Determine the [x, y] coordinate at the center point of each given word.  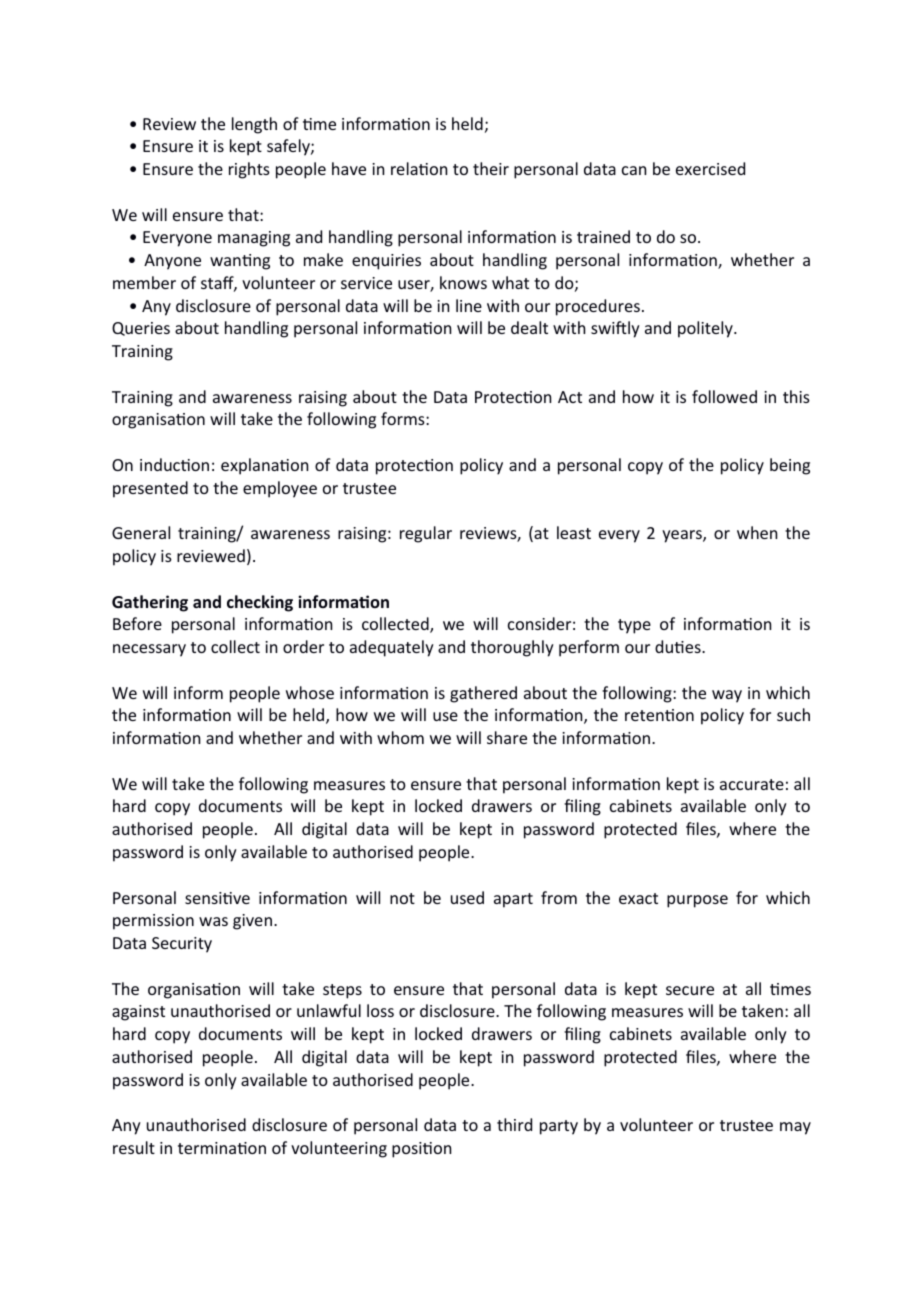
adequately [392, 648]
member [144, 282]
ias [213, 921]
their [491, 168]
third [514, 1124]
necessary [149, 650]
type [634, 626]
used [467, 897]
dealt [529, 327]
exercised [710, 168]
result [134, 1147]
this [796, 396]
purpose [697, 901]
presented [150, 489]
